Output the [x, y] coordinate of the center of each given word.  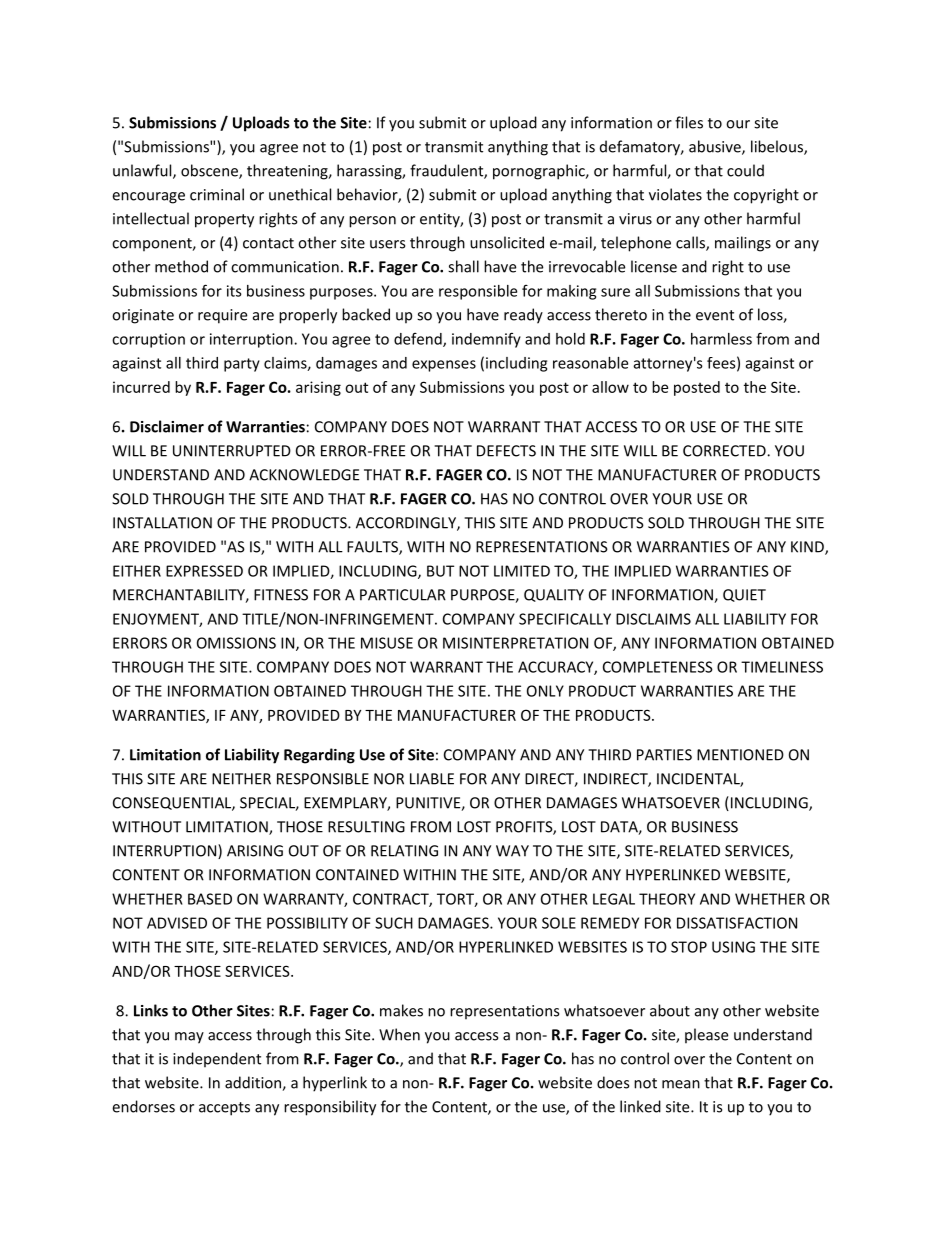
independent [217, 1060]
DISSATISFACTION [737, 923]
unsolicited [507, 242]
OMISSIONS [236, 643]
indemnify [486, 340]
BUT [440, 571]
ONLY [545, 691]
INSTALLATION [162, 523]
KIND [808, 548]
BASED [210, 899]
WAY [512, 851]
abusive [716, 147]
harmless [721, 339]
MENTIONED [740, 755]
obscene [210, 171]
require [222, 316]
